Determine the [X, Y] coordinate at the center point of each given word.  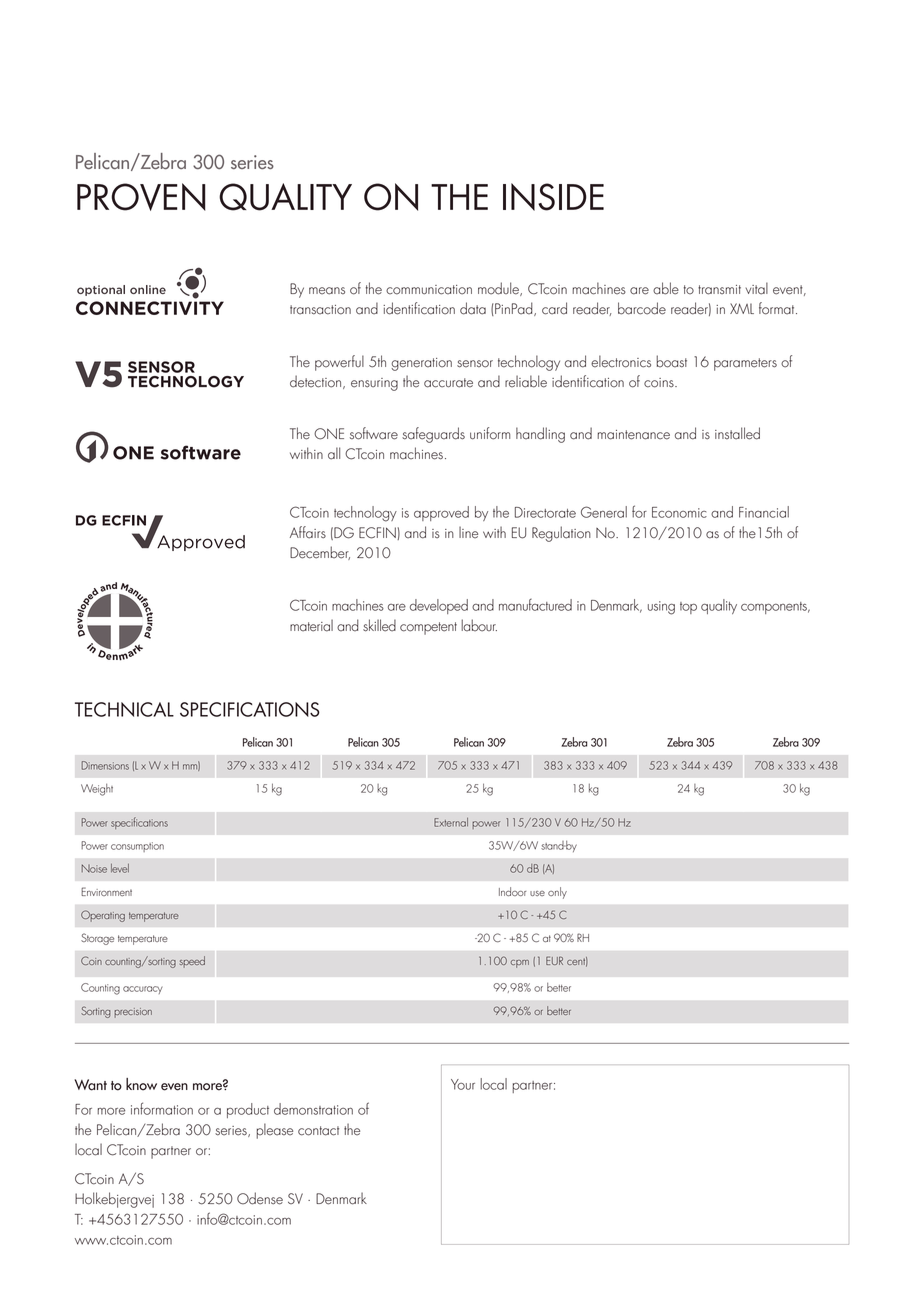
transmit [719, 290]
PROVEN [141, 197]
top [688, 608]
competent [428, 628]
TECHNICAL [124, 709]
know [141, 1084]
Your [463, 1084]
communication [429, 290]
